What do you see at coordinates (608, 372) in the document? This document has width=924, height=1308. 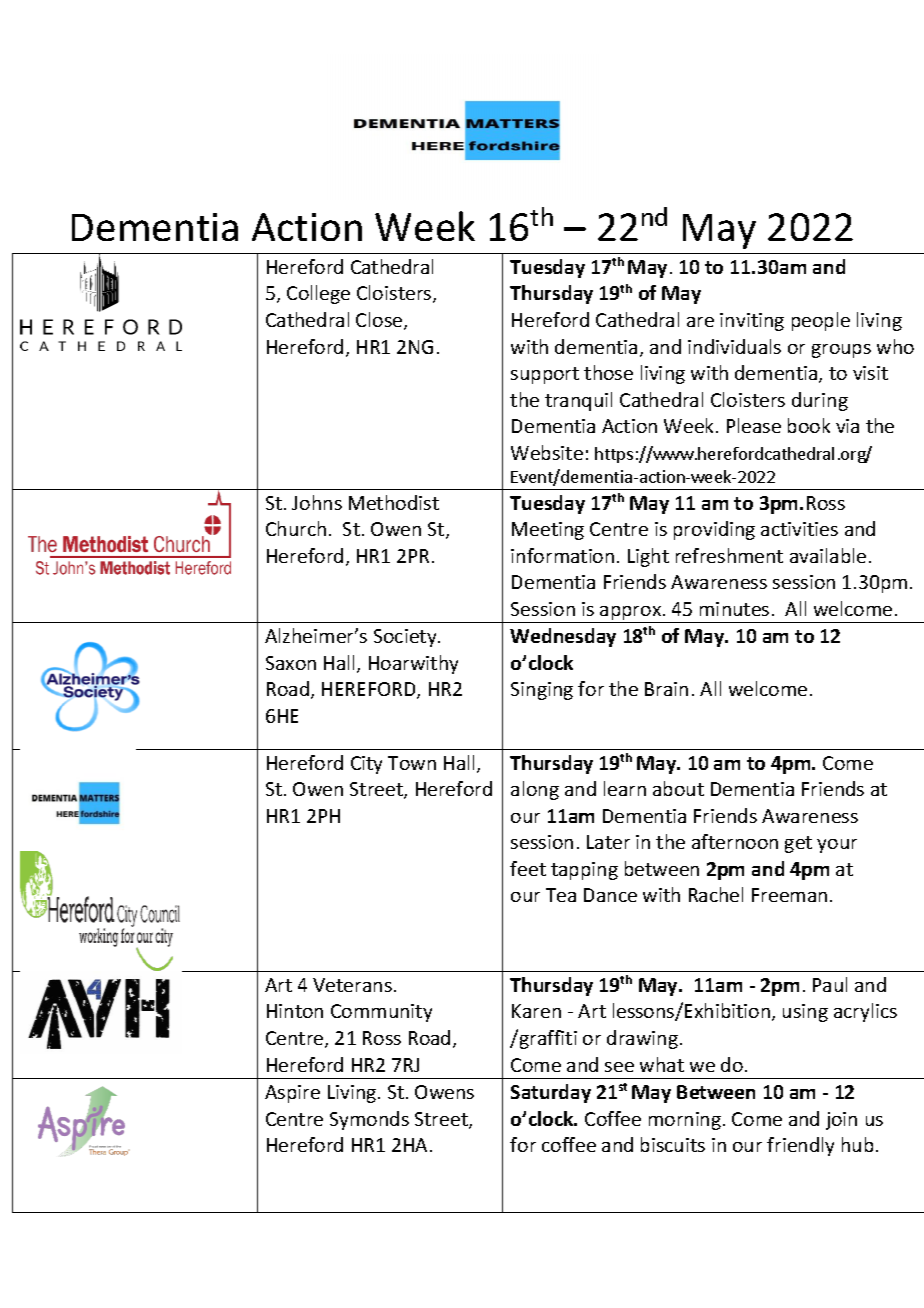 I see `those` at bounding box center [608, 372].
